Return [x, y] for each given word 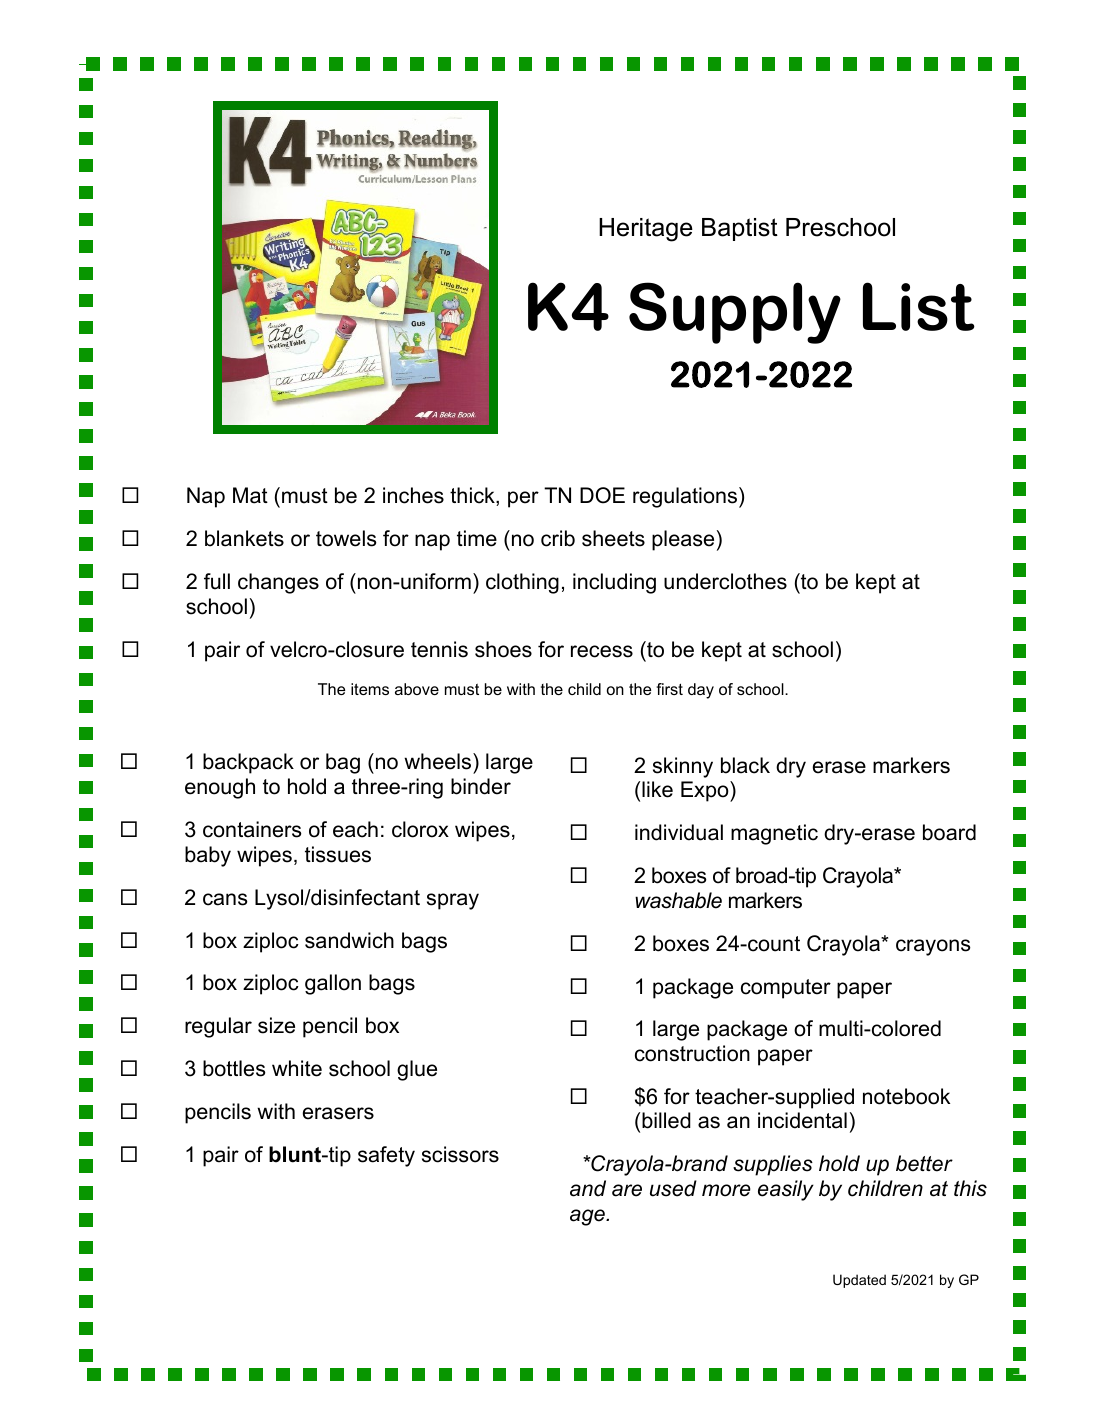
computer [786, 989]
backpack [248, 763]
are [627, 1190]
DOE [602, 495]
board [949, 832]
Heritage [646, 230]
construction [692, 1053]
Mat [250, 495]
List [919, 306]
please [683, 540]
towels [346, 538]
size [276, 1025]
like [657, 789]
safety [386, 1156]
